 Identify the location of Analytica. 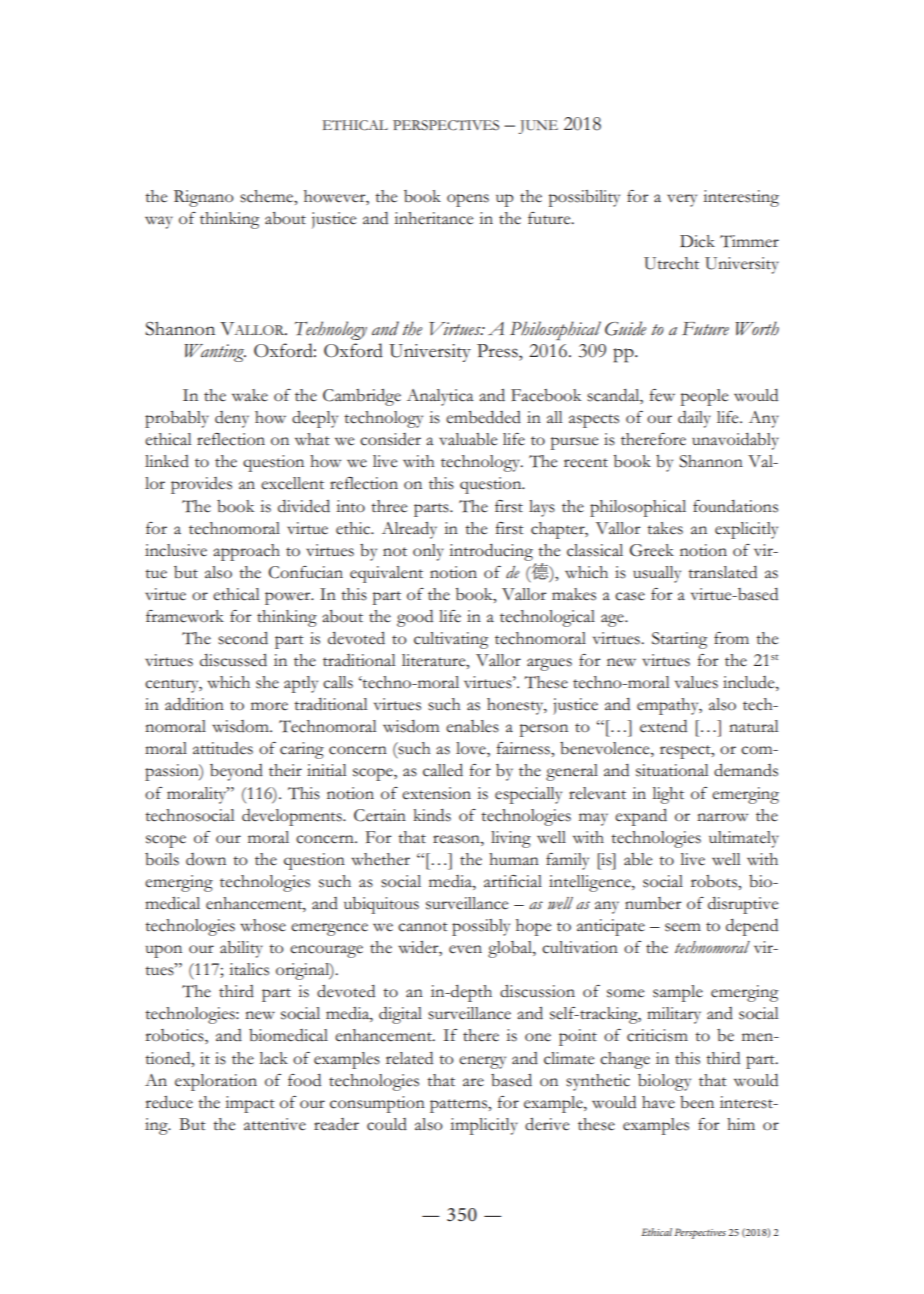
(440, 397).
